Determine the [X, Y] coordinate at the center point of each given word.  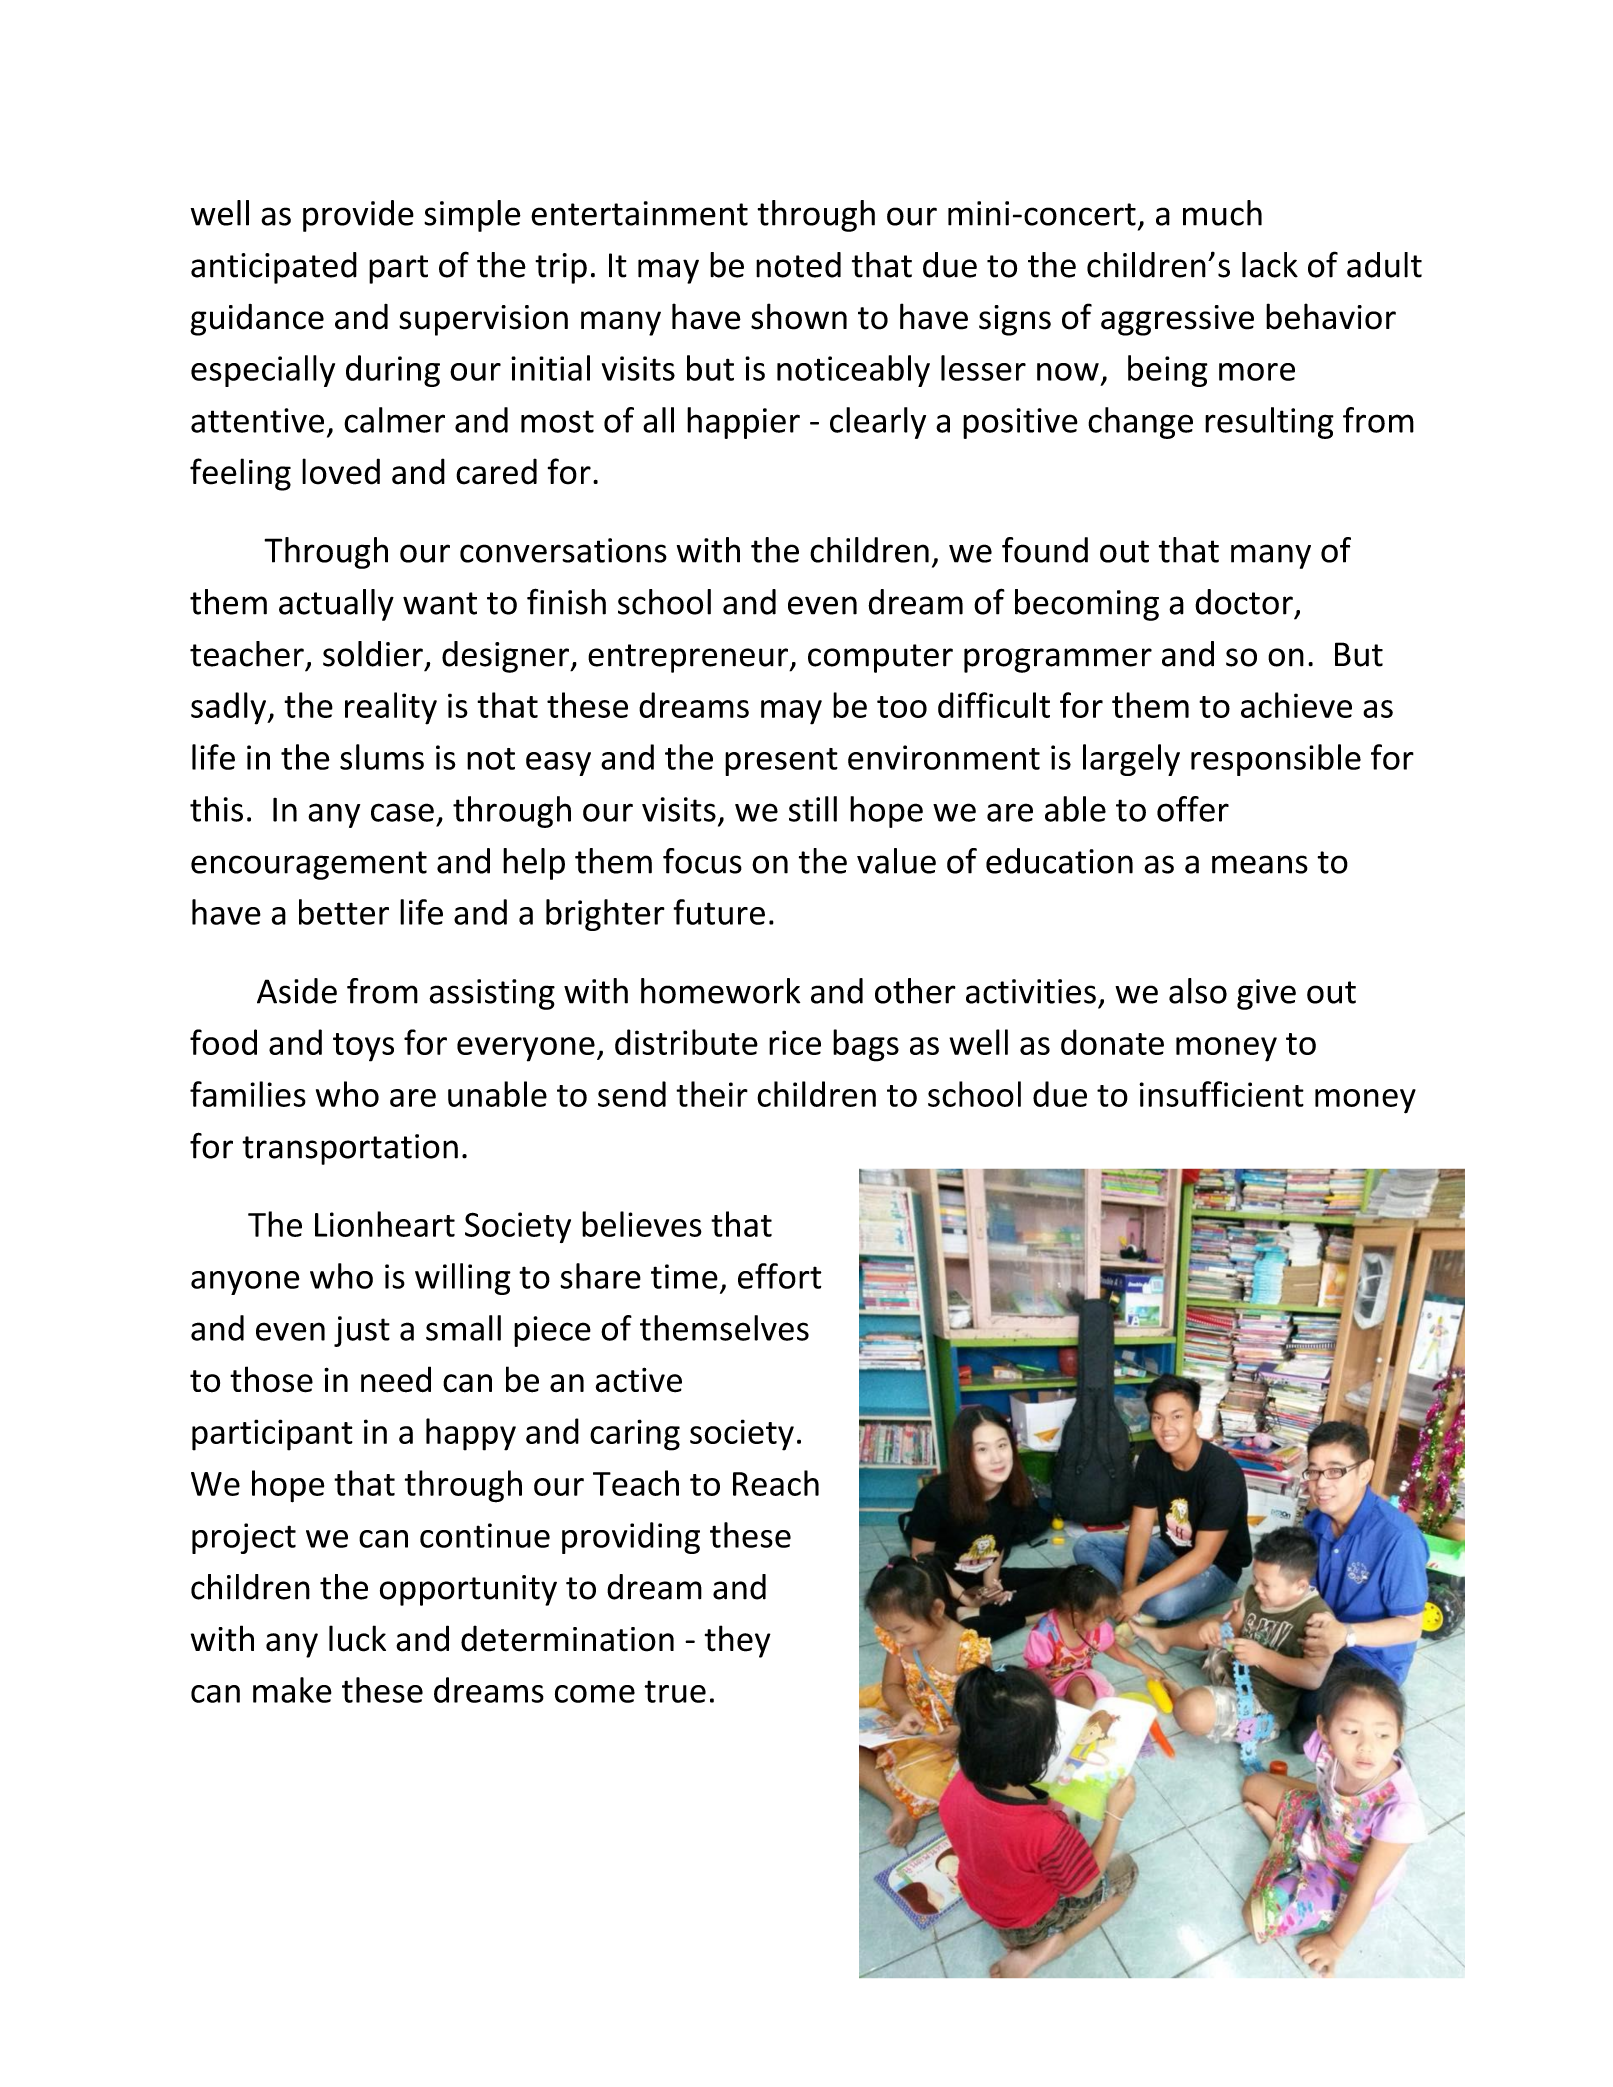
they [738, 1641]
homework [720, 991]
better [344, 912]
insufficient [1221, 1094]
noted [798, 265]
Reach [776, 1483]
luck [357, 1638]
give [1266, 994]
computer [880, 658]
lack [1270, 265]
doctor [1244, 602]
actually [336, 605]
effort [780, 1276]
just [362, 1331]
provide [358, 216]
